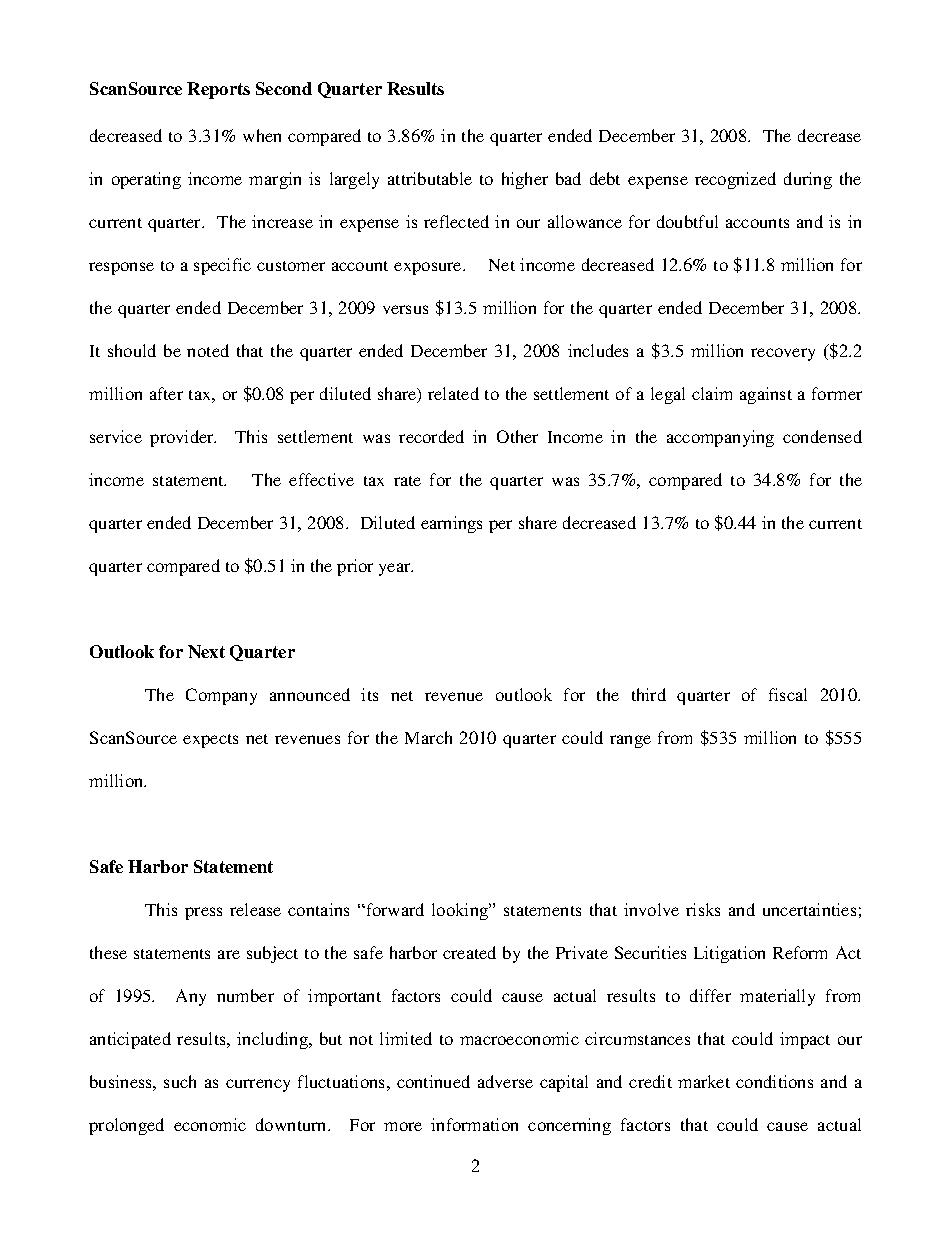 This page has height=1233, width=952. I want to click on press, so click(203, 913).
